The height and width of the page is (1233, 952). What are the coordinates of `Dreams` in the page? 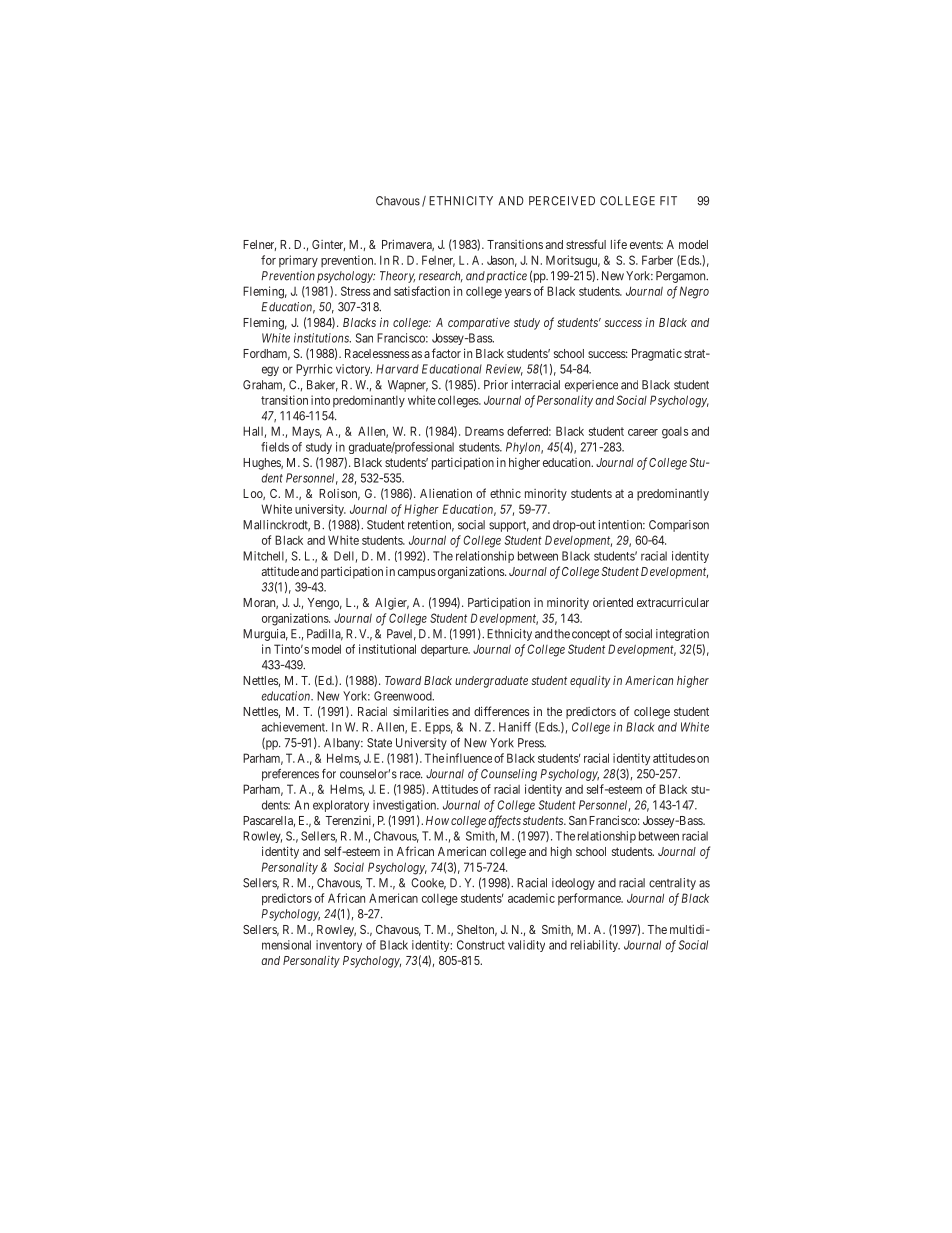 It's located at (484, 431).
